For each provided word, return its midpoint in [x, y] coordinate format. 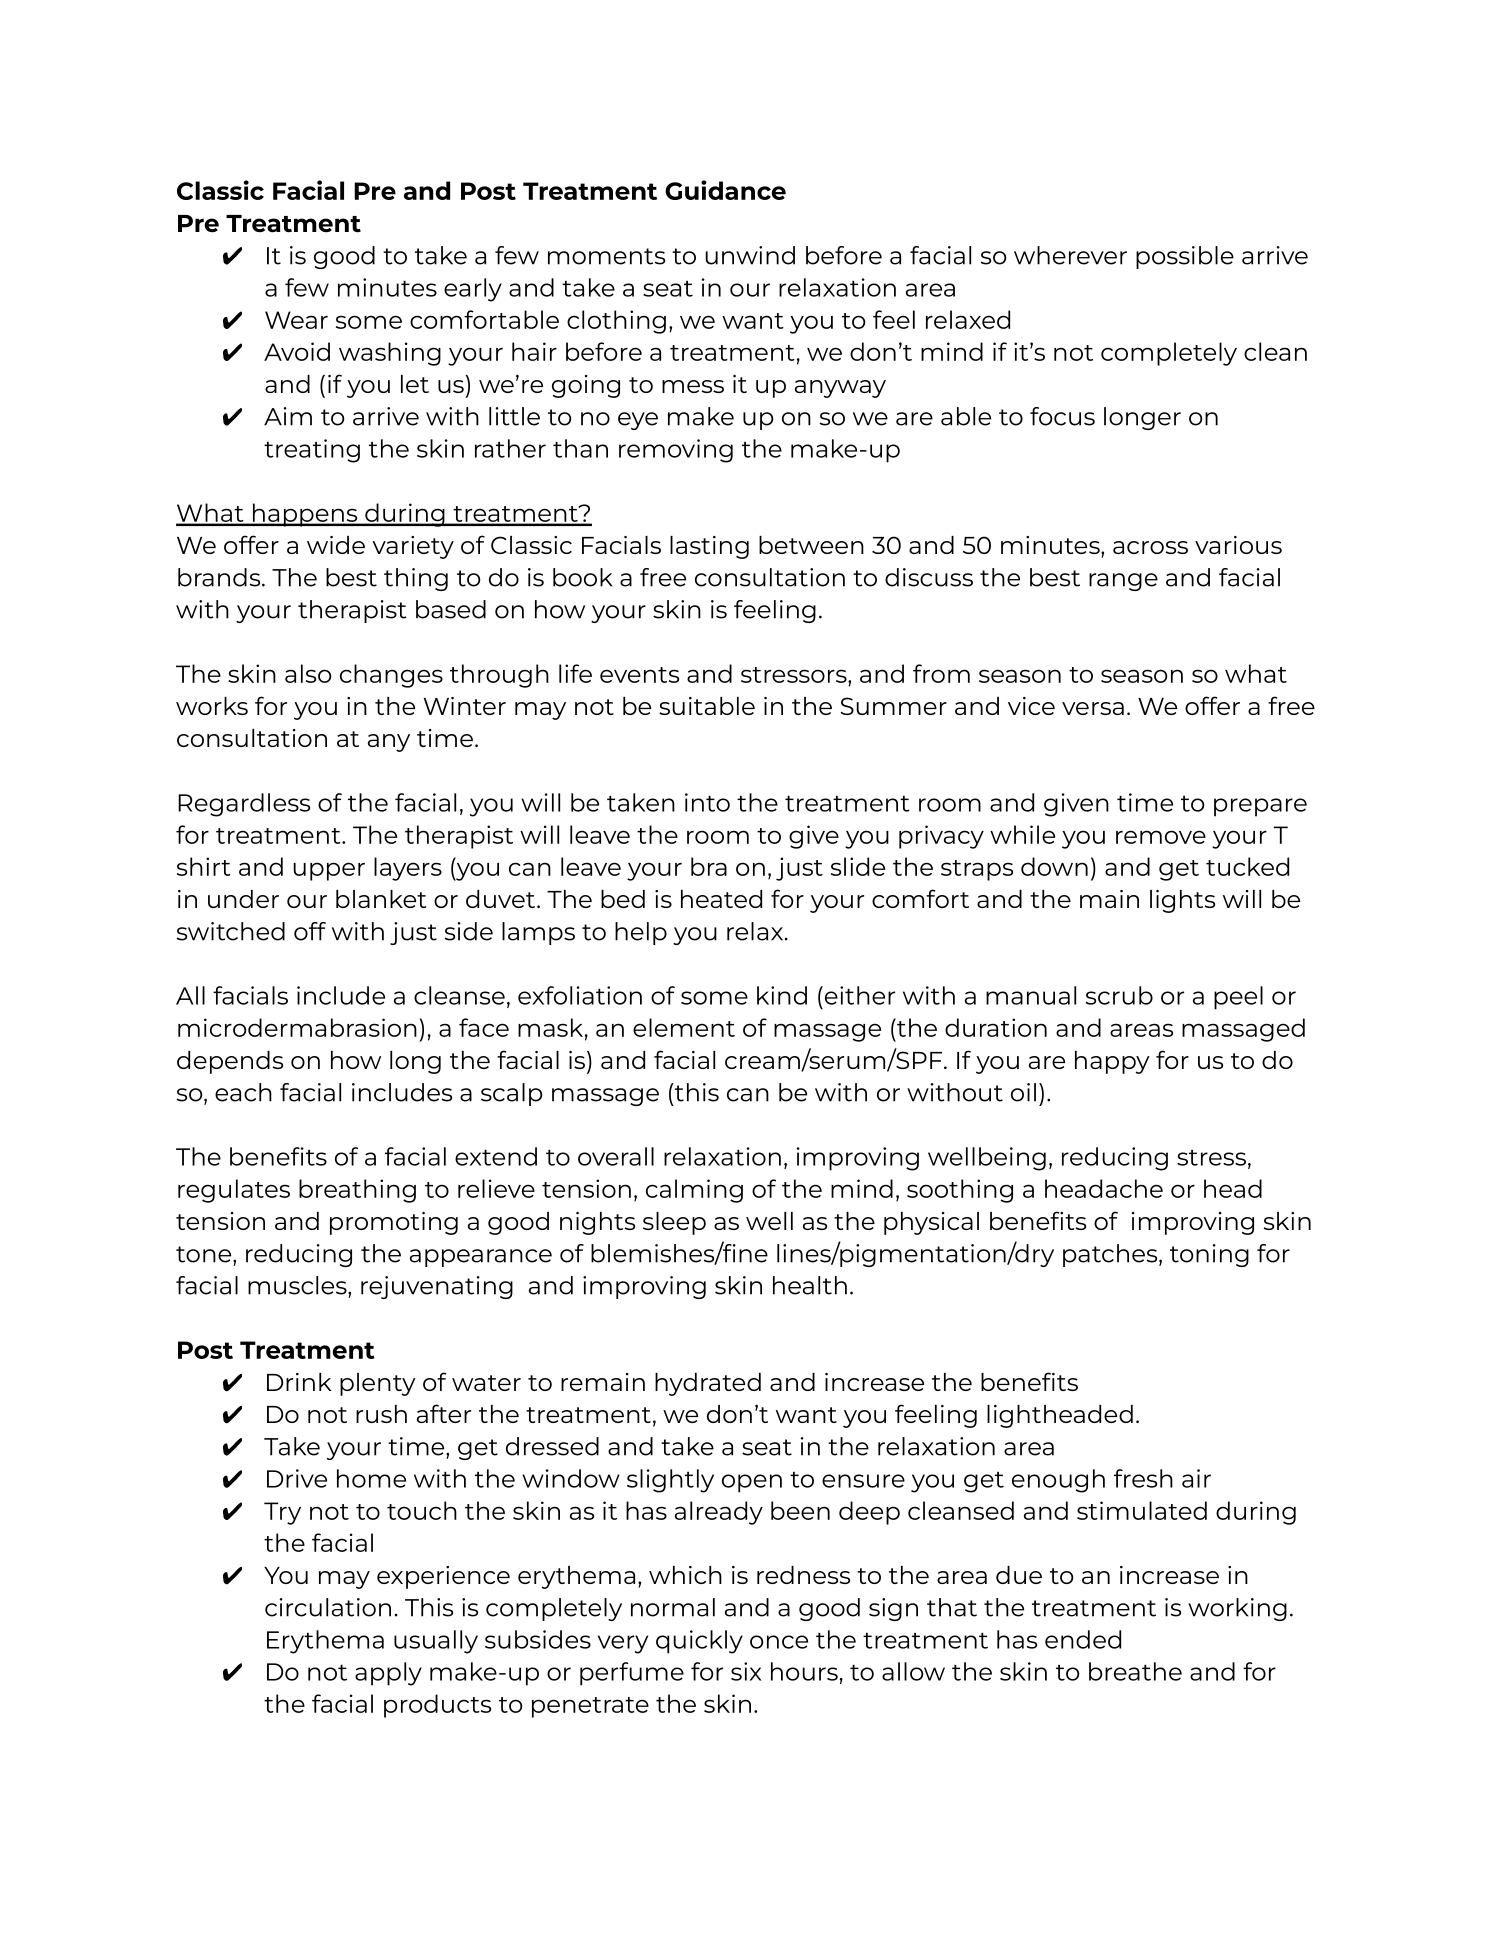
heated [721, 899]
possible [1185, 257]
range [1123, 582]
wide [336, 545]
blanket [381, 899]
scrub [1119, 995]
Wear [296, 320]
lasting [709, 547]
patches [1111, 1255]
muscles [298, 1285]
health [810, 1285]
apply [388, 1674]
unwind [750, 255]
